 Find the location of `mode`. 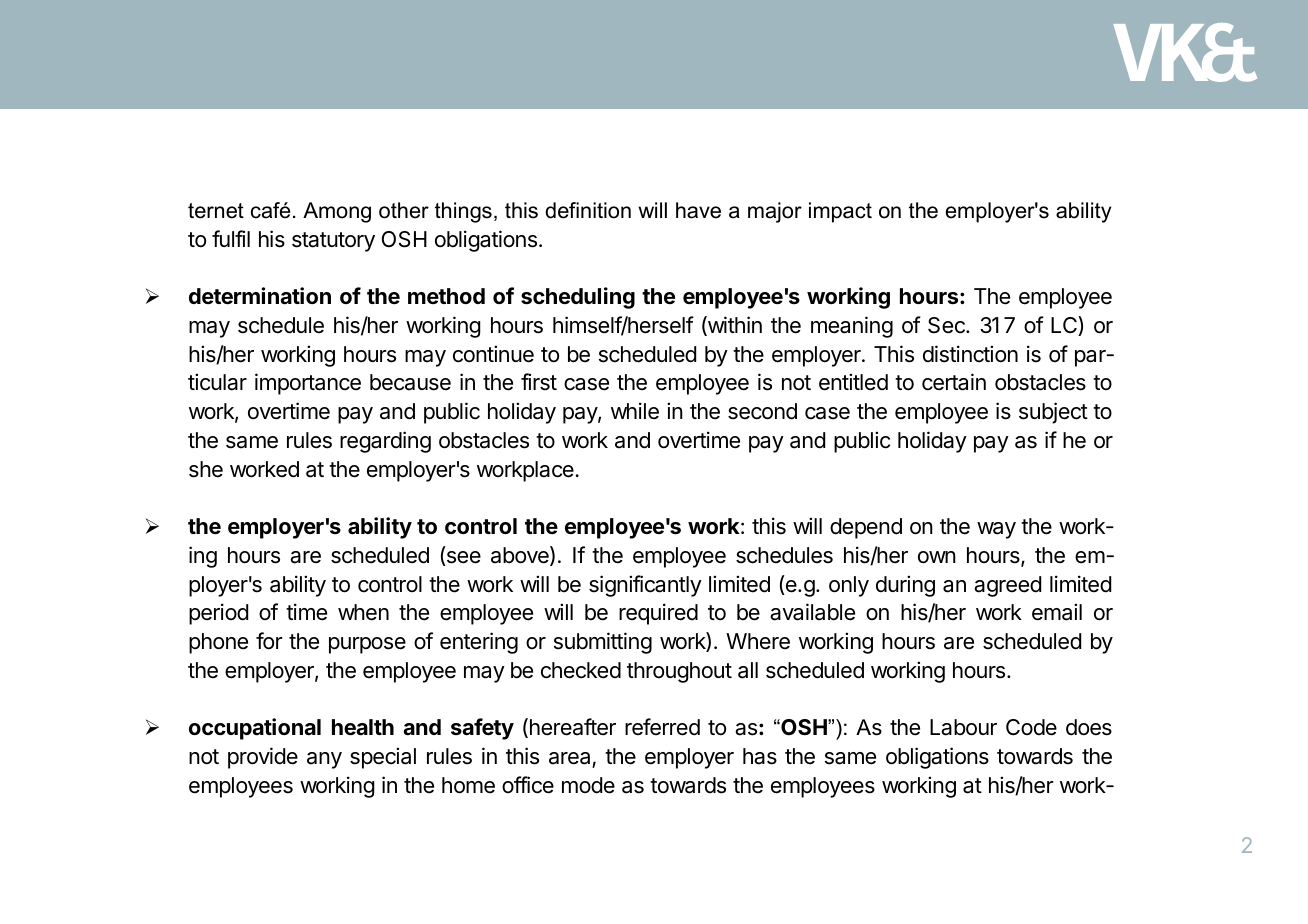

mode is located at coordinates (588, 785).
